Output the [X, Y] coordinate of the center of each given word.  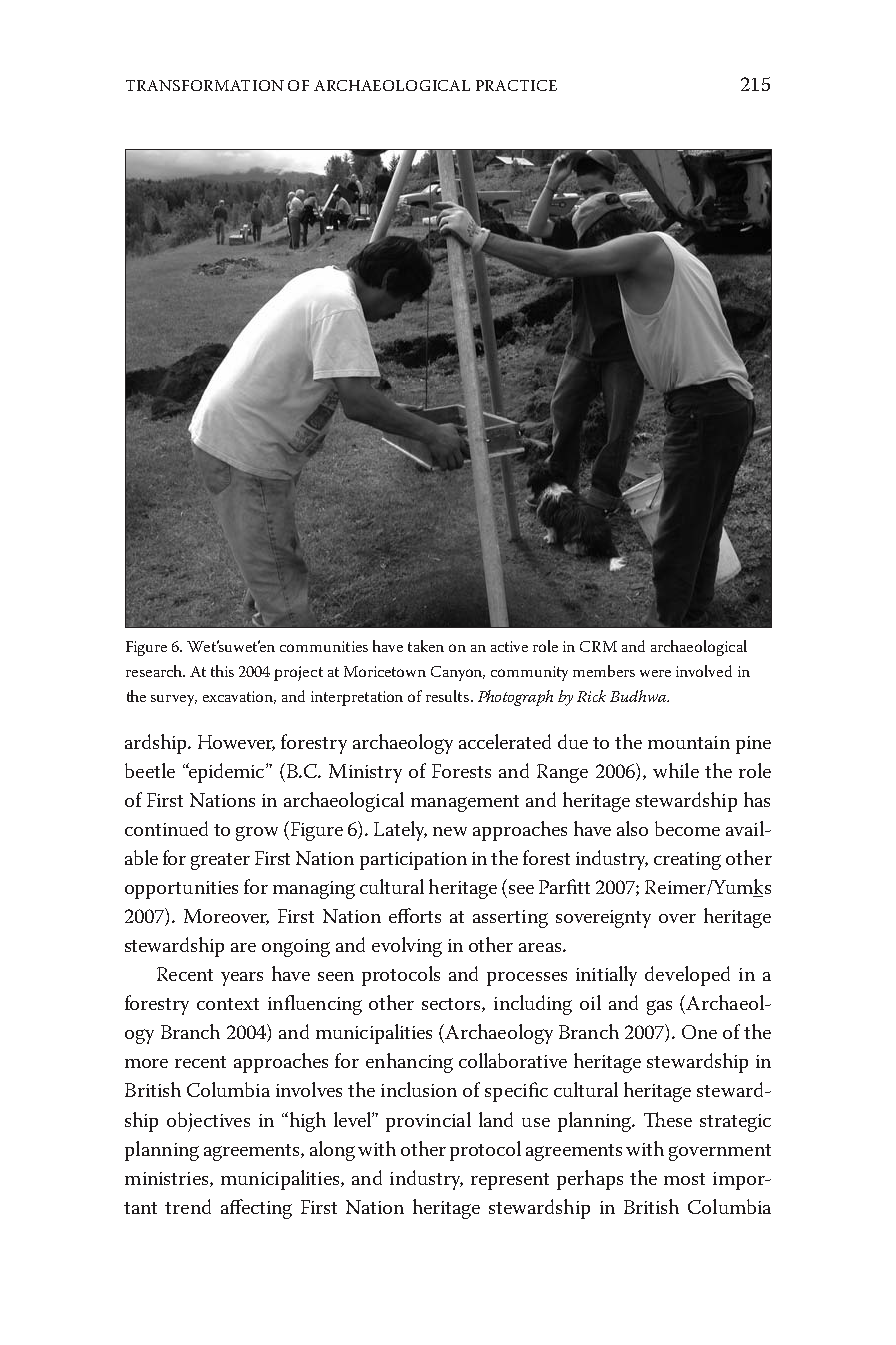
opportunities [181, 890]
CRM [598, 646]
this [222, 671]
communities [324, 646]
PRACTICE [516, 85]
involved [704, 671]
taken [426, 646]
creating [687, 861]
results [449, 696]
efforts [415, 915]
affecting [256, 1209]
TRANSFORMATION [205, 85]
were [655, 673]
